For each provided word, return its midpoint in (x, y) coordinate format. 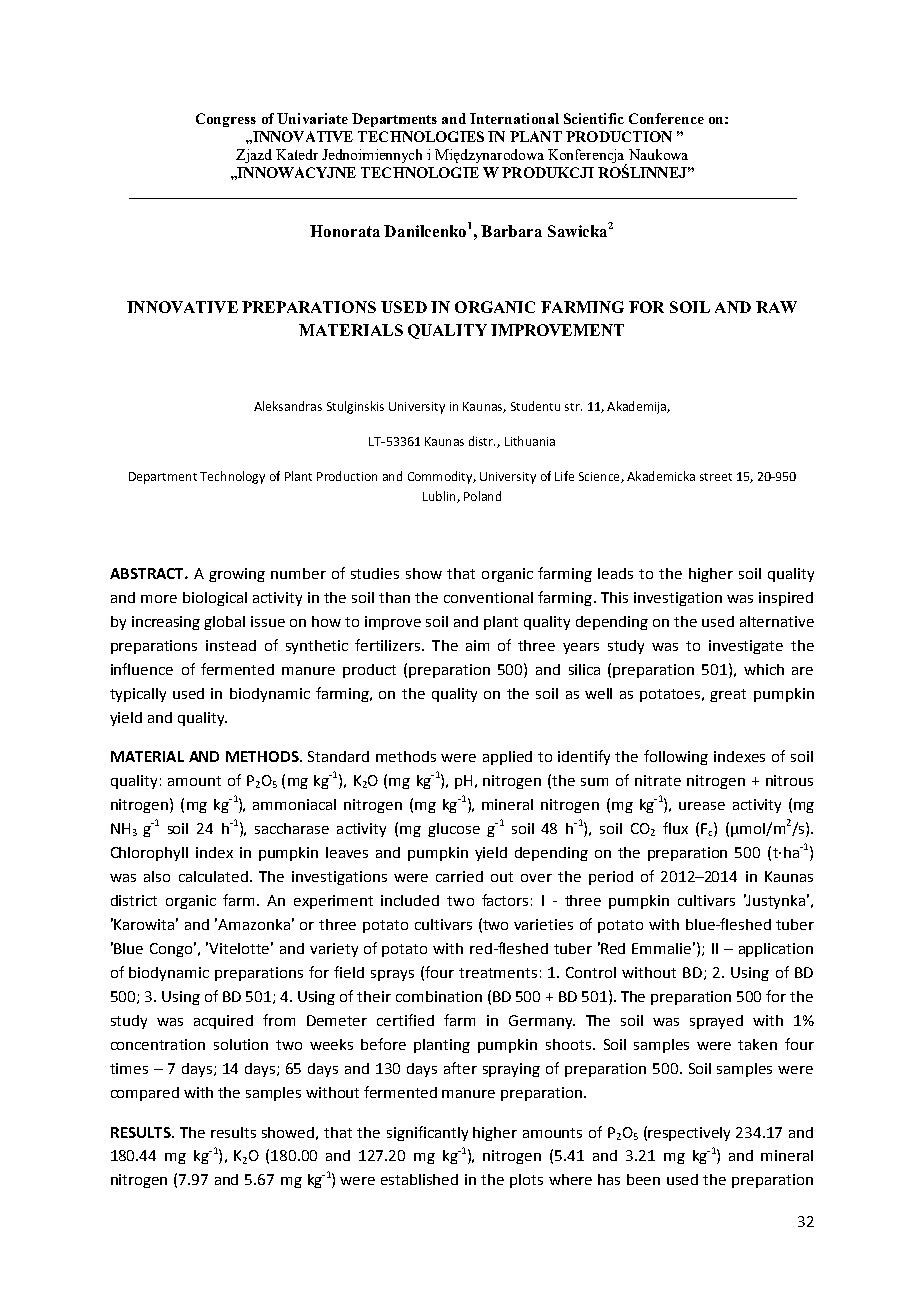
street (716, 477)
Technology (232, 477)
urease (702, 806)
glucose (454, 830)
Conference (666, 118)
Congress (226, 120)
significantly (427, 1133)
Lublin (440, 497)
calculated (213, 876)
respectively (689, 1134)
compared (145, 1094)
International (514, 118)
